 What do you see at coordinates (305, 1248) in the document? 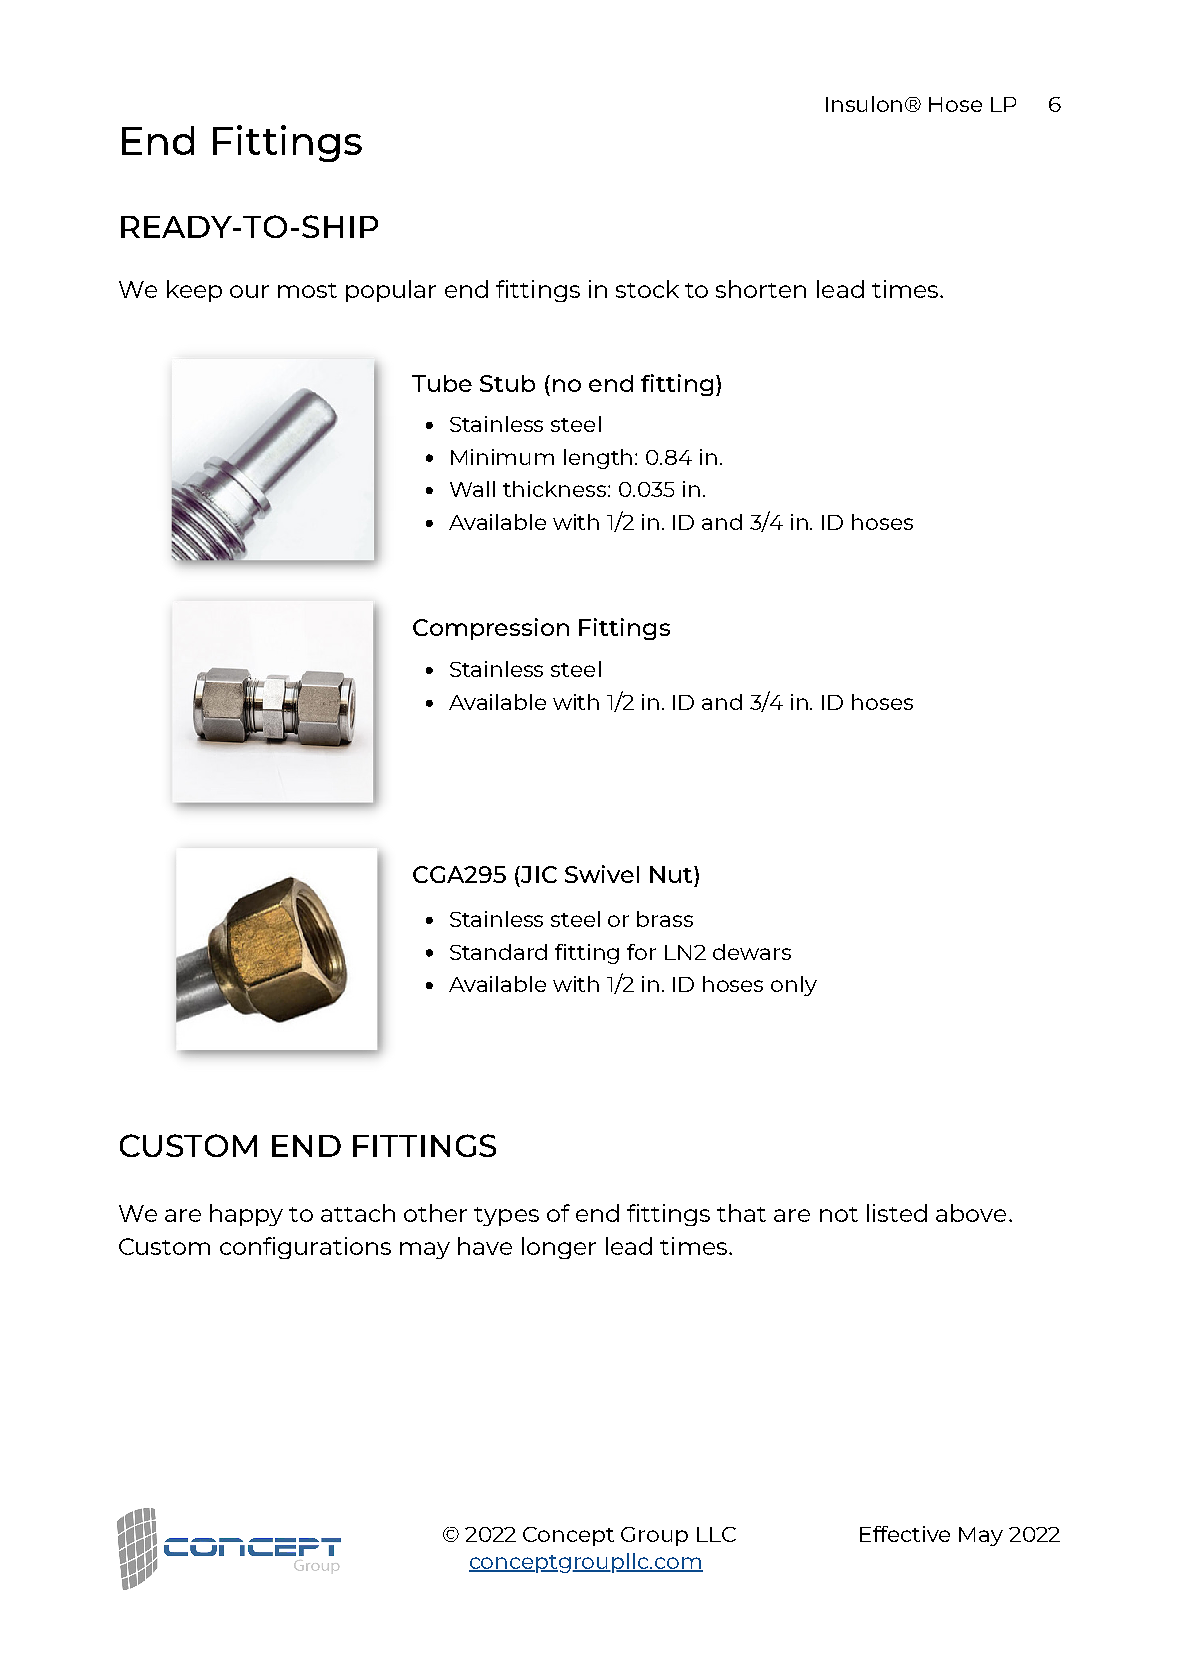
I see `configurations` at bounding box center [305, 1248].
